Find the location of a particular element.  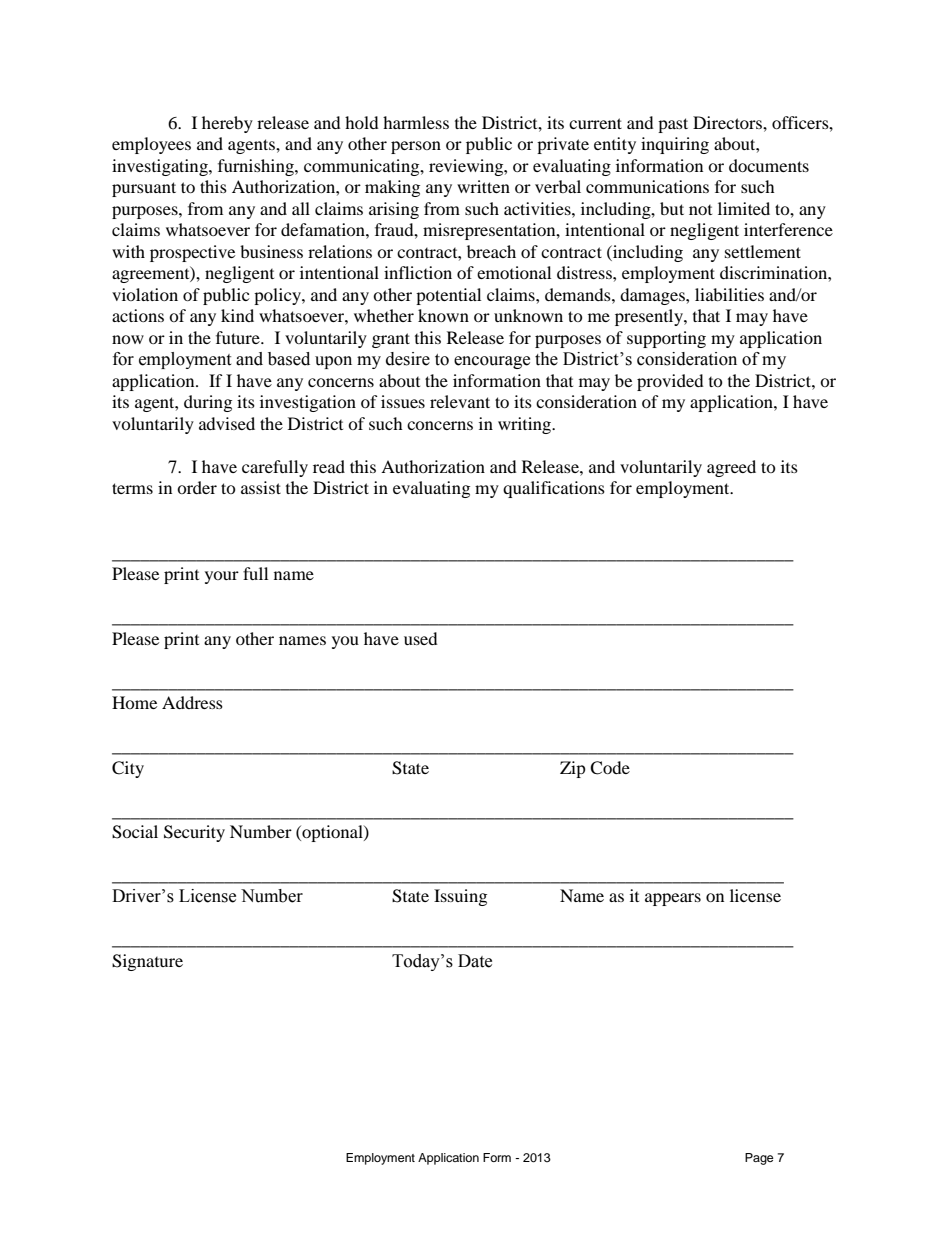

agreed is located at coordinates (731, 468).
